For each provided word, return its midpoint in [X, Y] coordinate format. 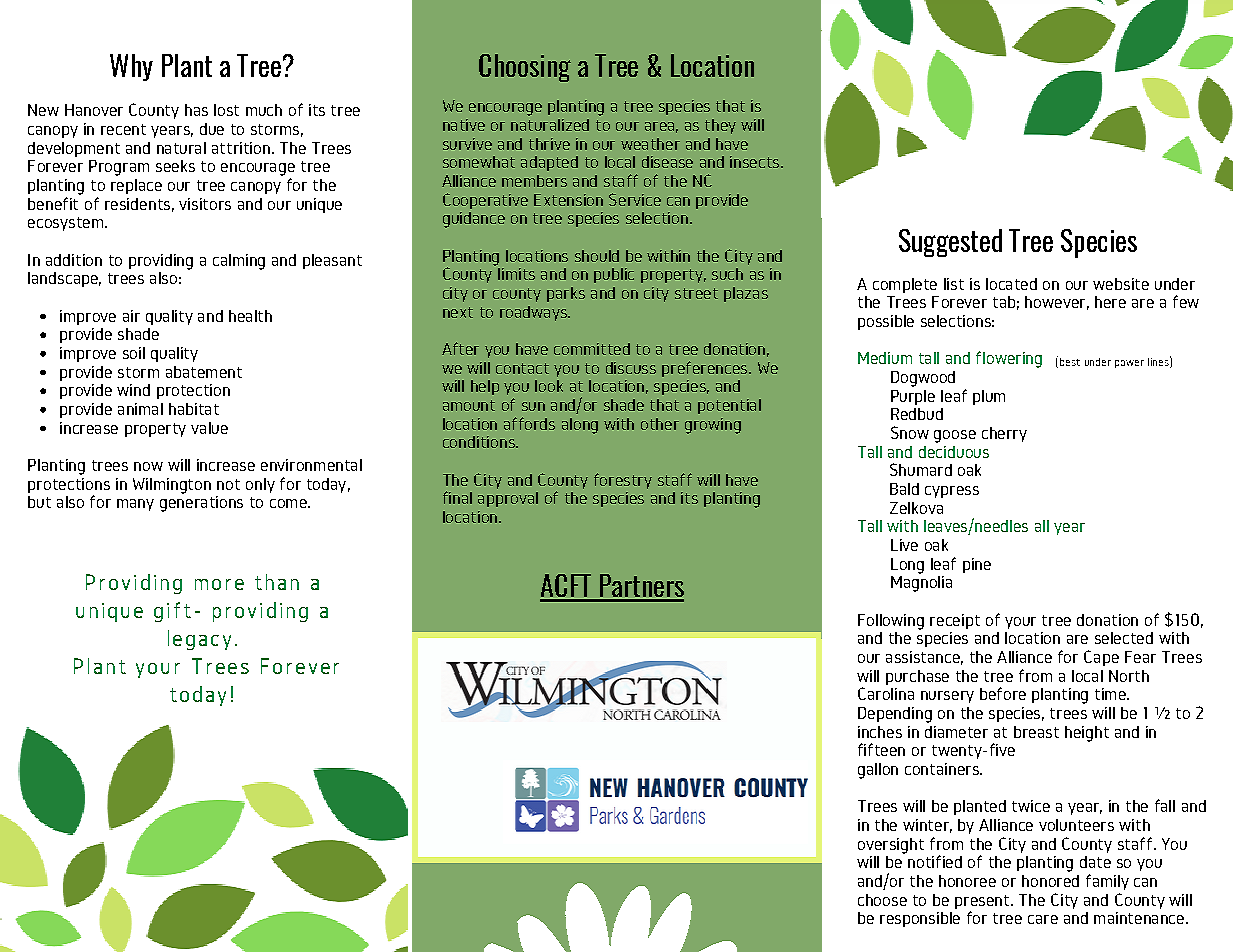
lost [226, 110]
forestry [623, 481]
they [720, 126]
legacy [199, 640]
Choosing [525, 68]
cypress [952, 492]
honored [1050, 881]
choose [882, 900]
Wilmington [172, 486]
